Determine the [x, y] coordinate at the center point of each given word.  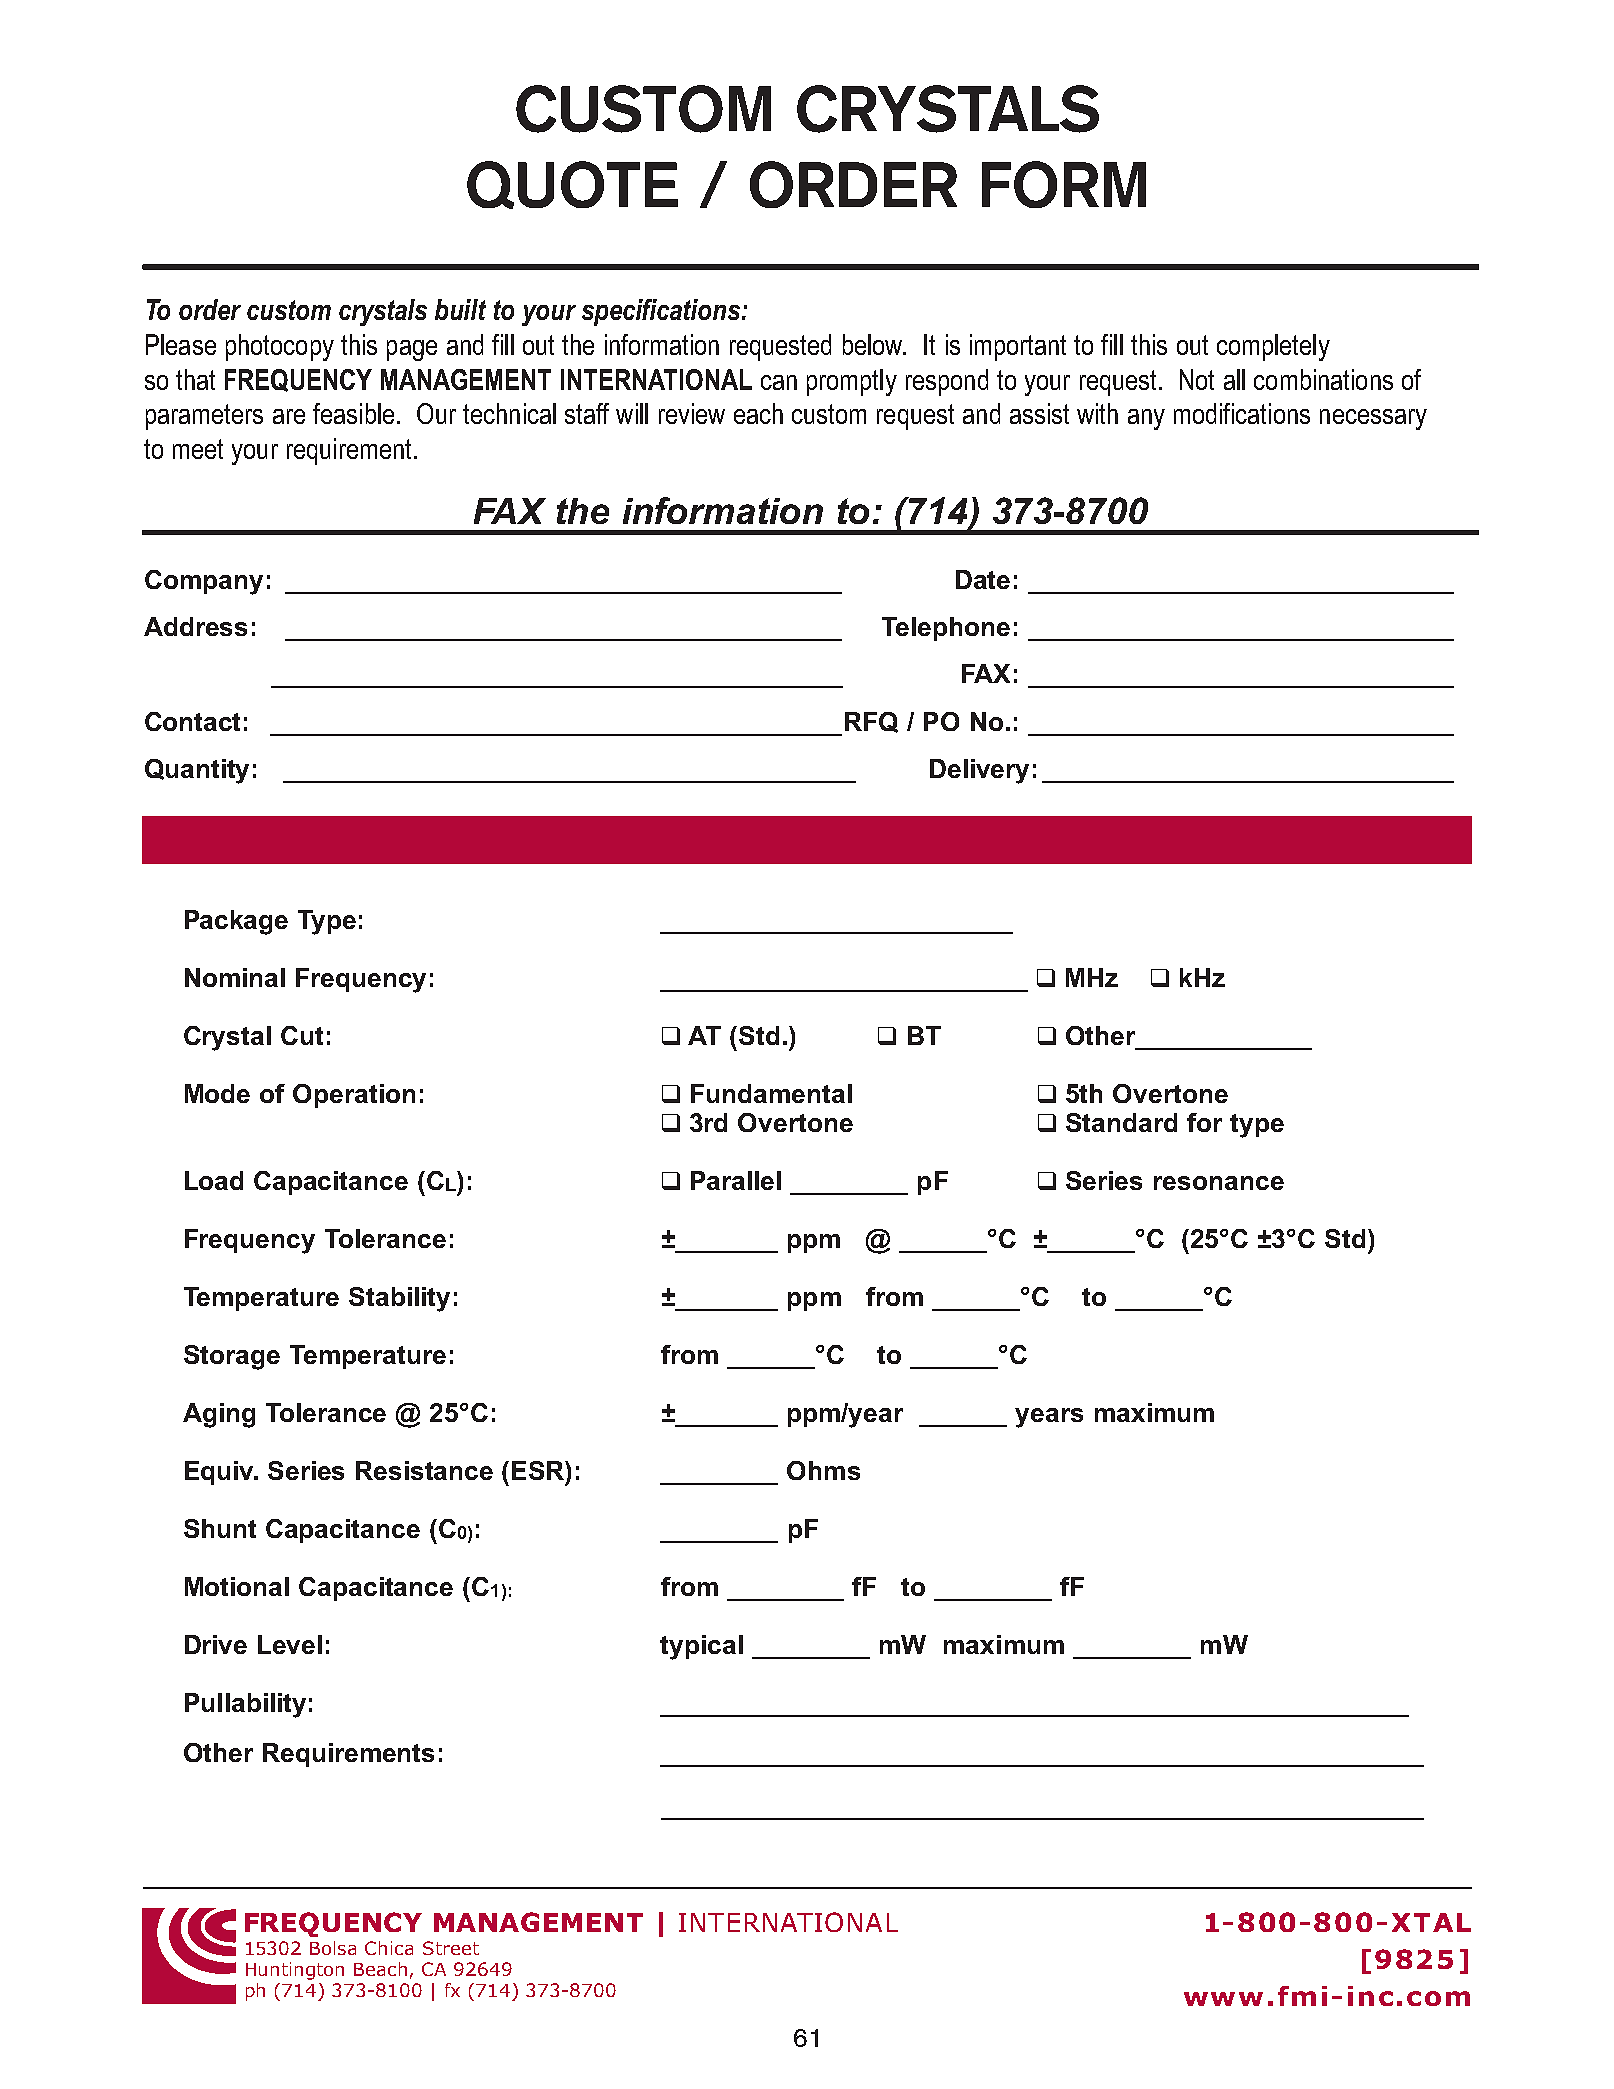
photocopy [280, 347]
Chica [389, 1948]
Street [451, 1948]
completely [1273, 347]
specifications [661, 312]
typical [701, 1647]
